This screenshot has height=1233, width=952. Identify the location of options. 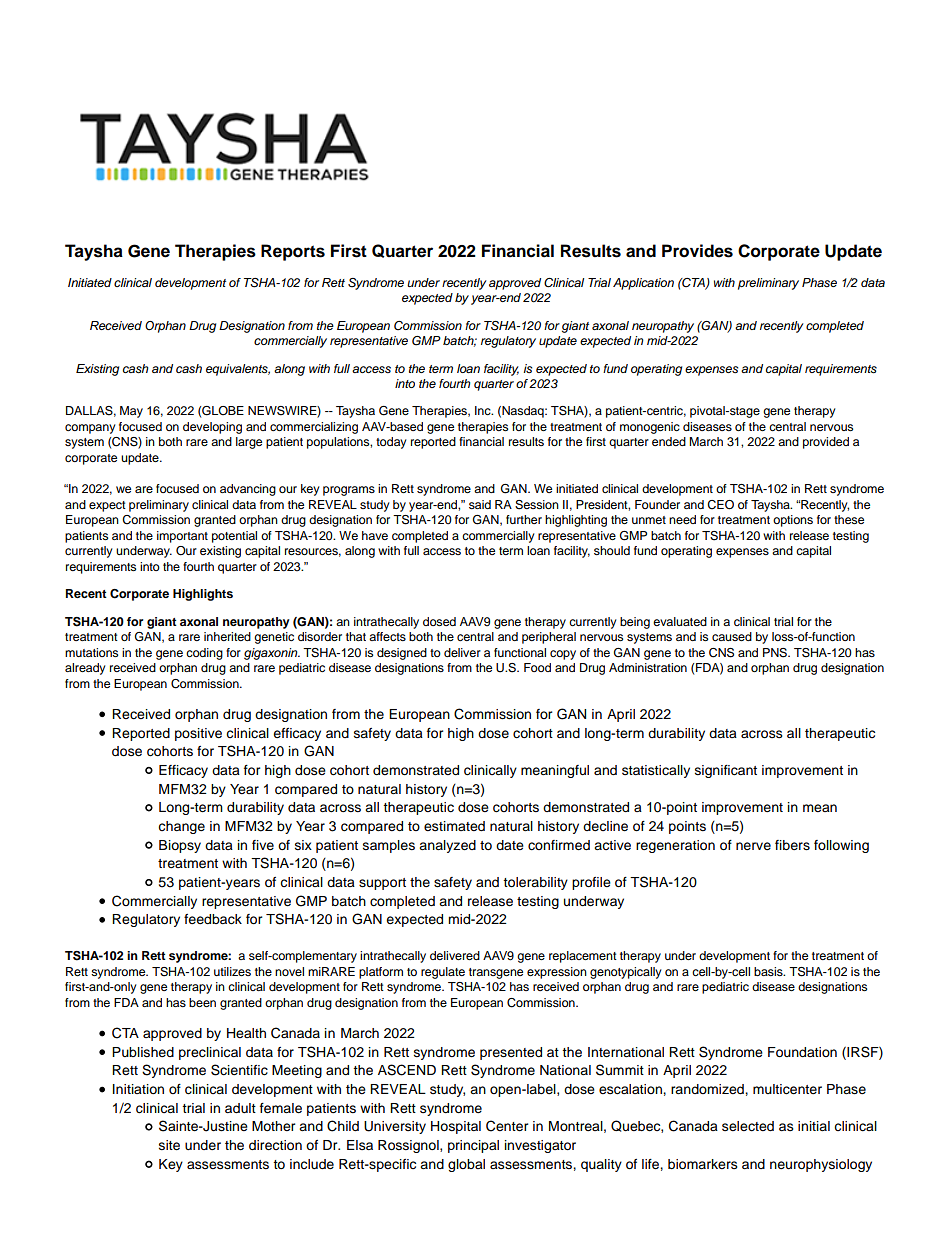
(793, 521).
